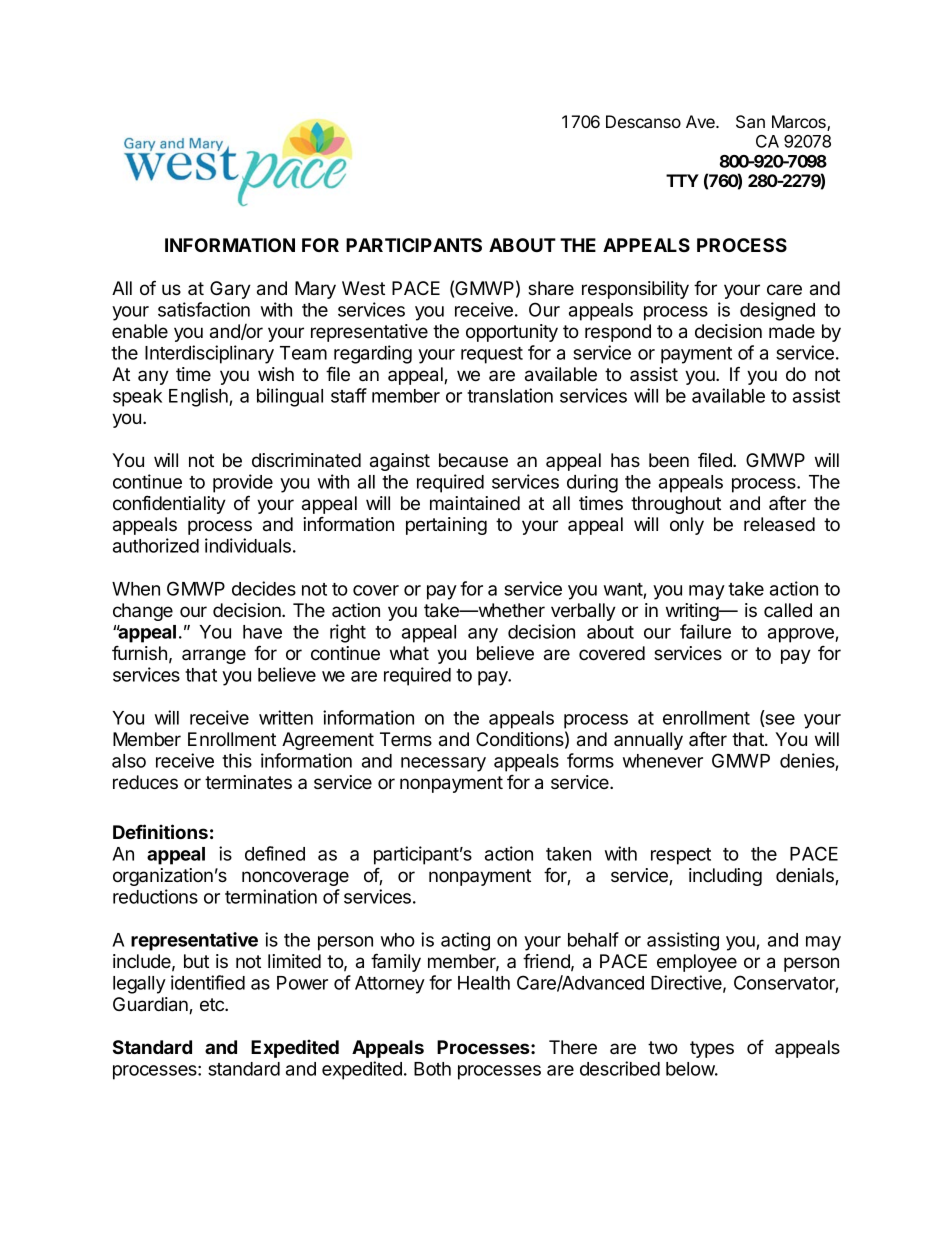  What do you see at coordinates (750, 122) in the image?
I see `San` at bounding box center [750, 122].
